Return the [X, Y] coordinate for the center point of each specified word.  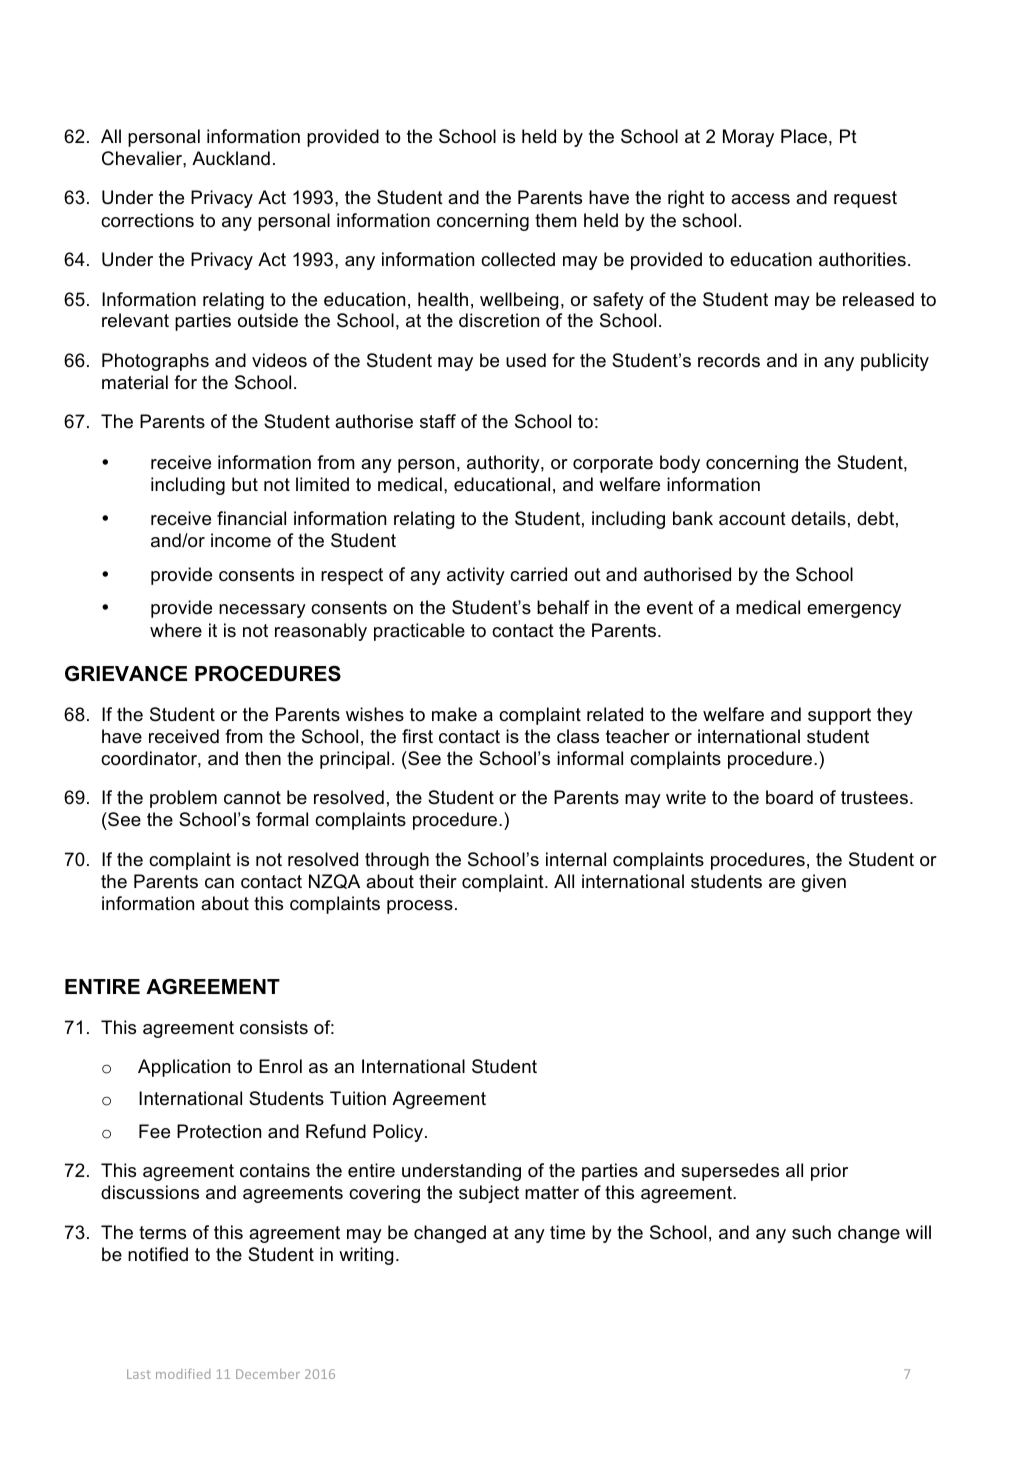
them [556, 220]
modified [183, 1374]
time [567, 1232]
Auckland [231, 158]
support [839, 716]
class [578, 736]
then [263, 758]
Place [804, 136]
